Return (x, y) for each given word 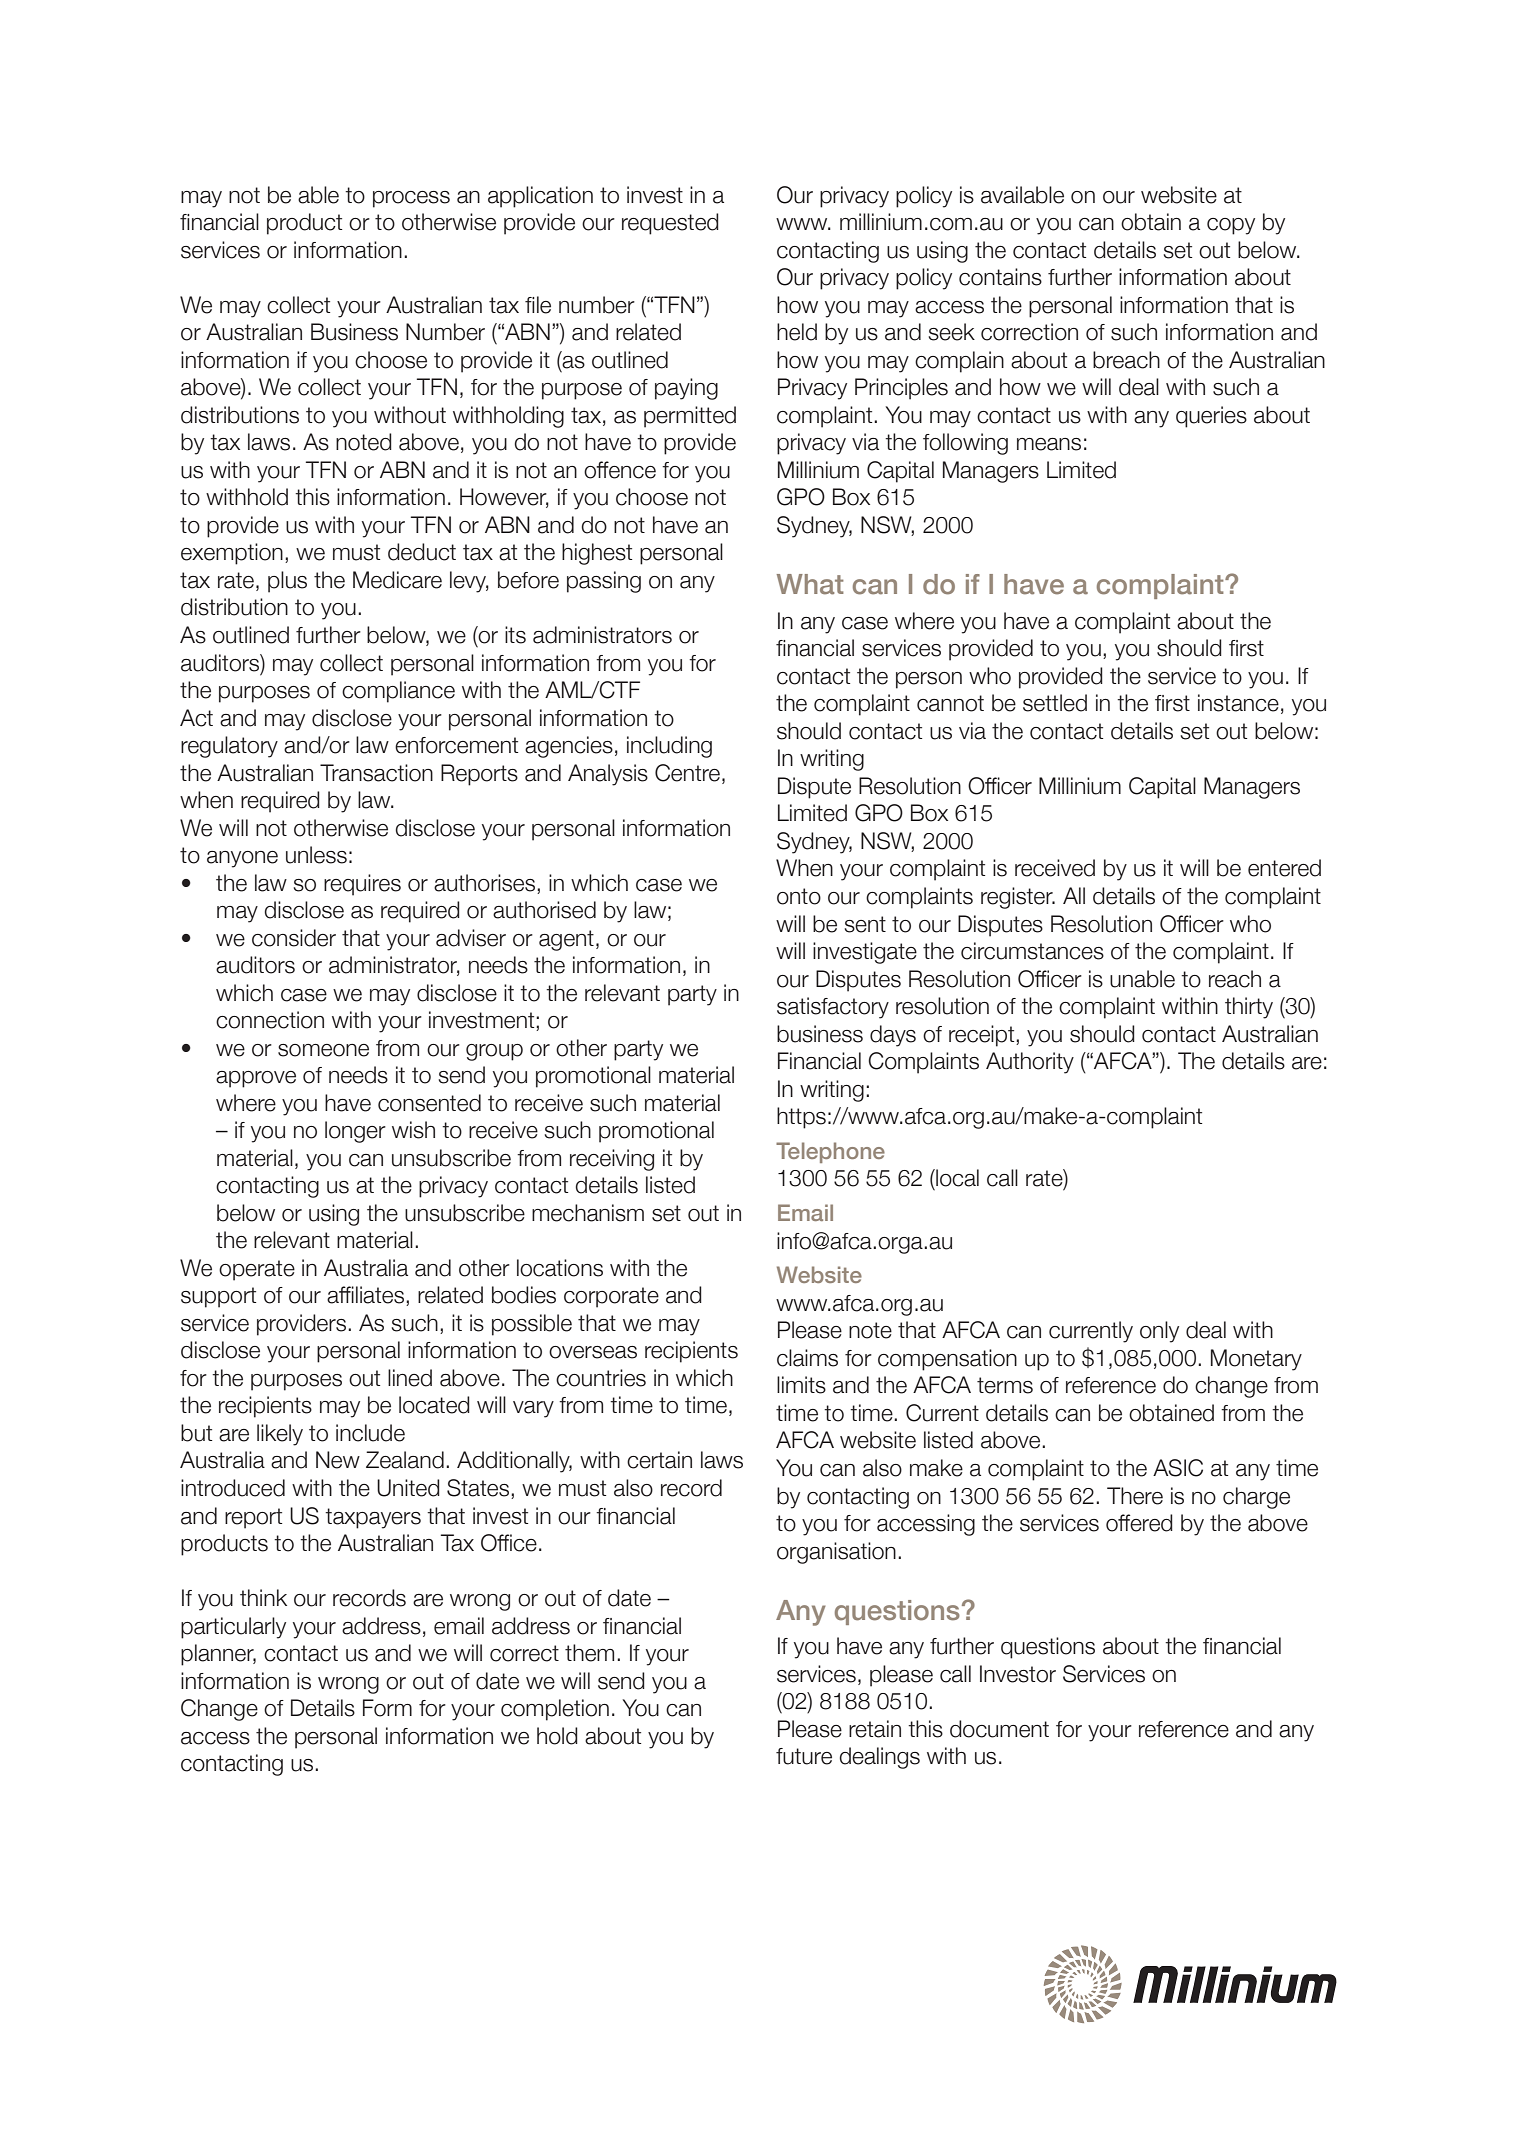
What (810, 584)
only (1159, 1332)
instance (1238, 703)
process (411, 199)
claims (807, 1358)
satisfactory (833, 1008)
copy (1231, 226)
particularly (233, 1628)
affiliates (367, 1296)
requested (670, 224)
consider (294, 938)
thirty (1249, 1008)
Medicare (397, 580)
